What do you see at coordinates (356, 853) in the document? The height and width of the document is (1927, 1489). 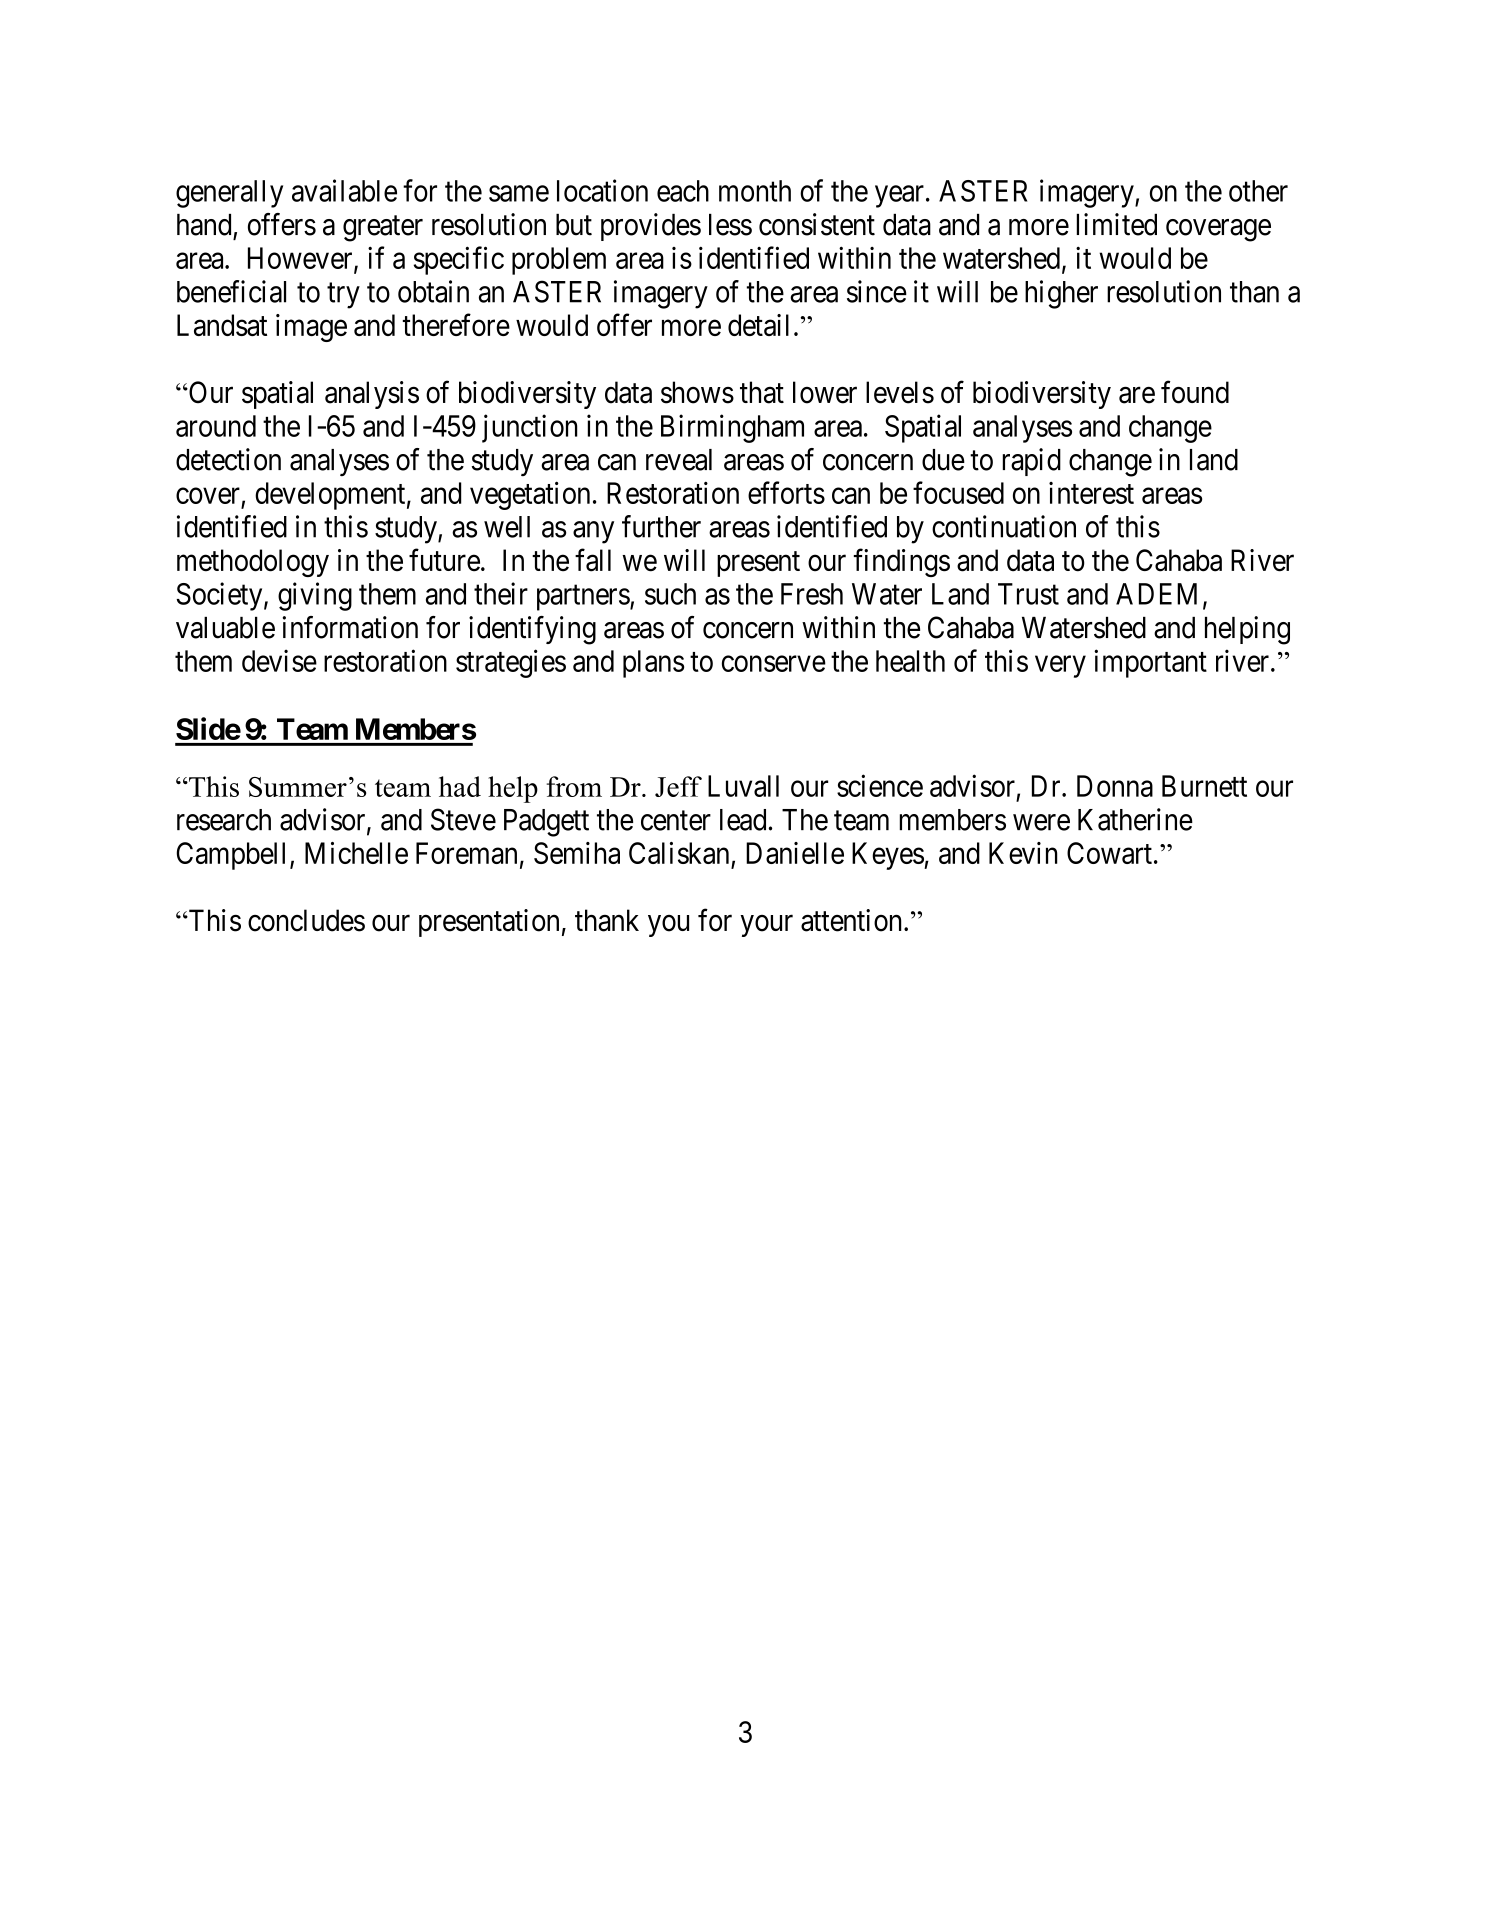 I see `Michelle` at bounding box center [356, 853].
